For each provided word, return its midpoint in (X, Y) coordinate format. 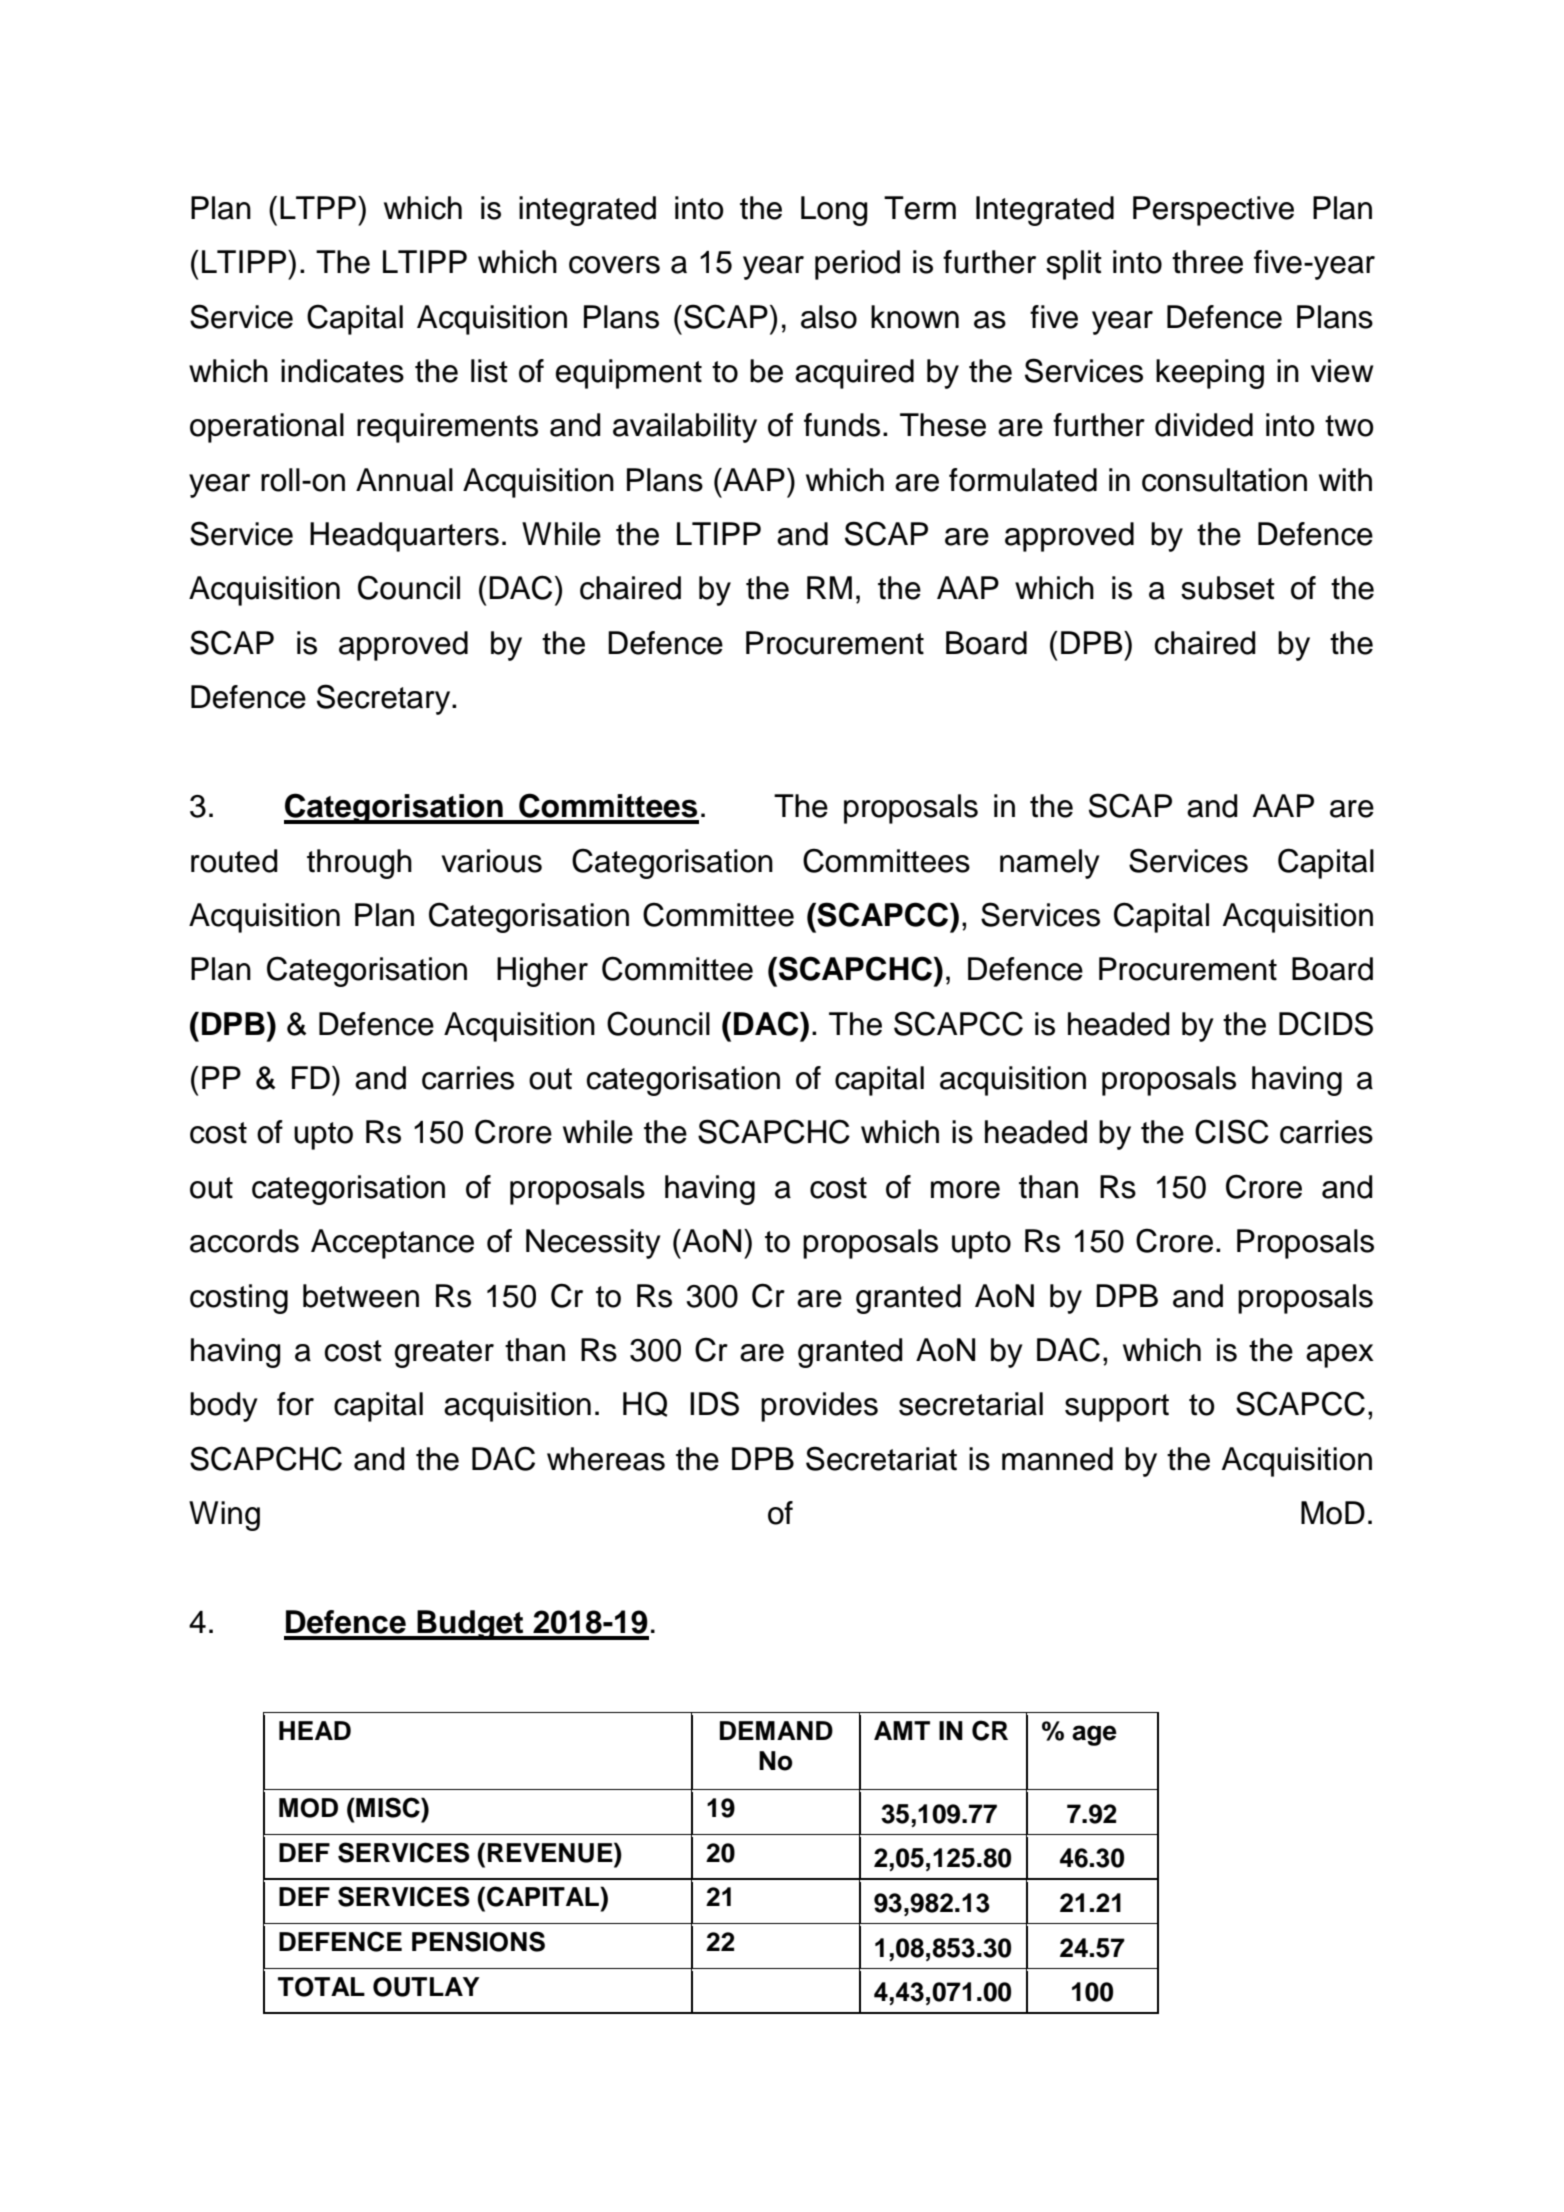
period (857, 265)
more (965, 1190)
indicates (342, 371)
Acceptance (392, 1244)
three (1207, 262)
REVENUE (551, 1852)
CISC (1232, 1131)
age (1094, 1735)
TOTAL (321, 1987)
